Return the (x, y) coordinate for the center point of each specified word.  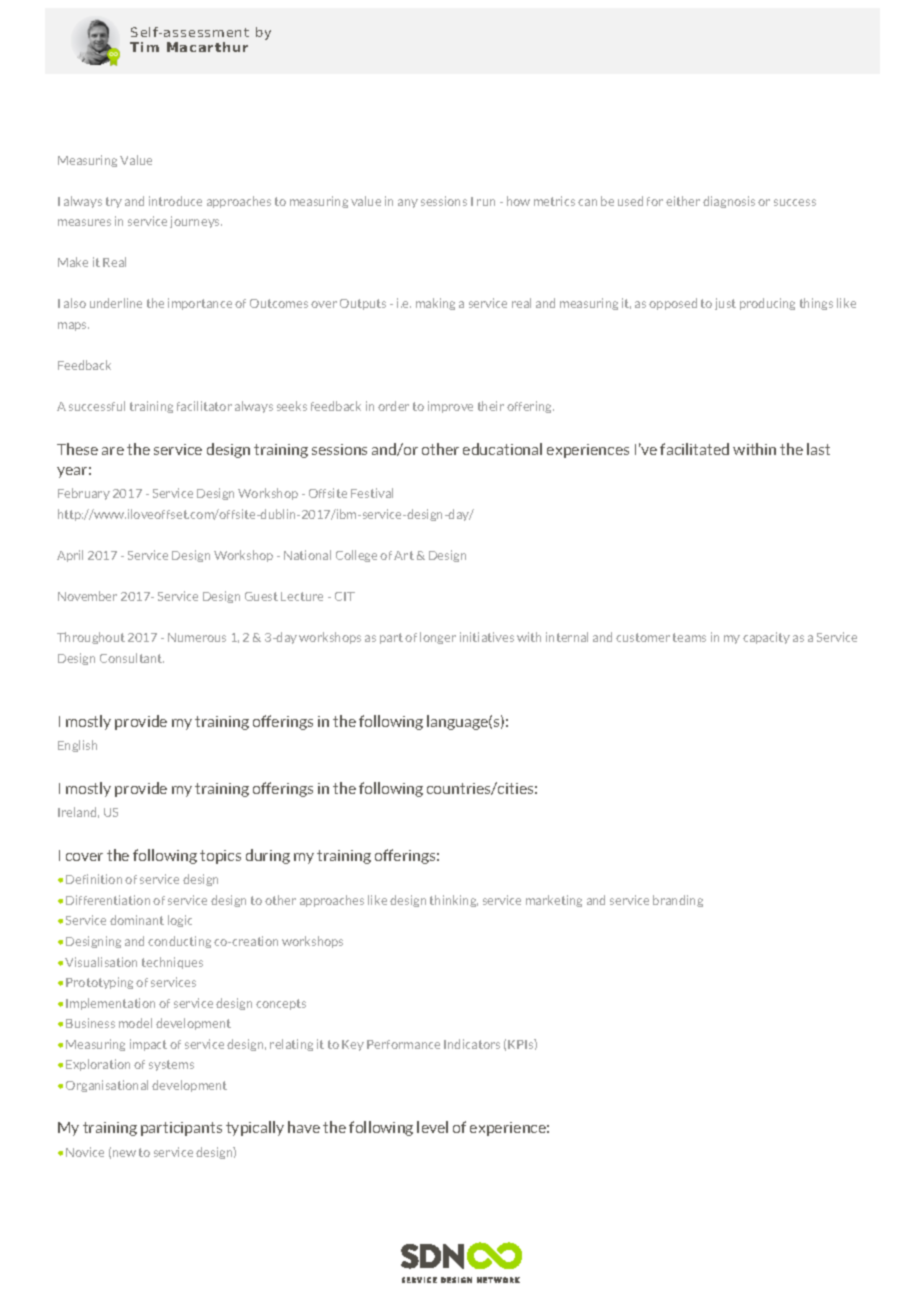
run (486, 202)
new (124, 1153)
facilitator (204, 406)
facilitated (694, 449)
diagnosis (729, 202)
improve (450, 407)
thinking (454, 901)
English (77, 746)
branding (678, 901)
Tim (144, 47)
